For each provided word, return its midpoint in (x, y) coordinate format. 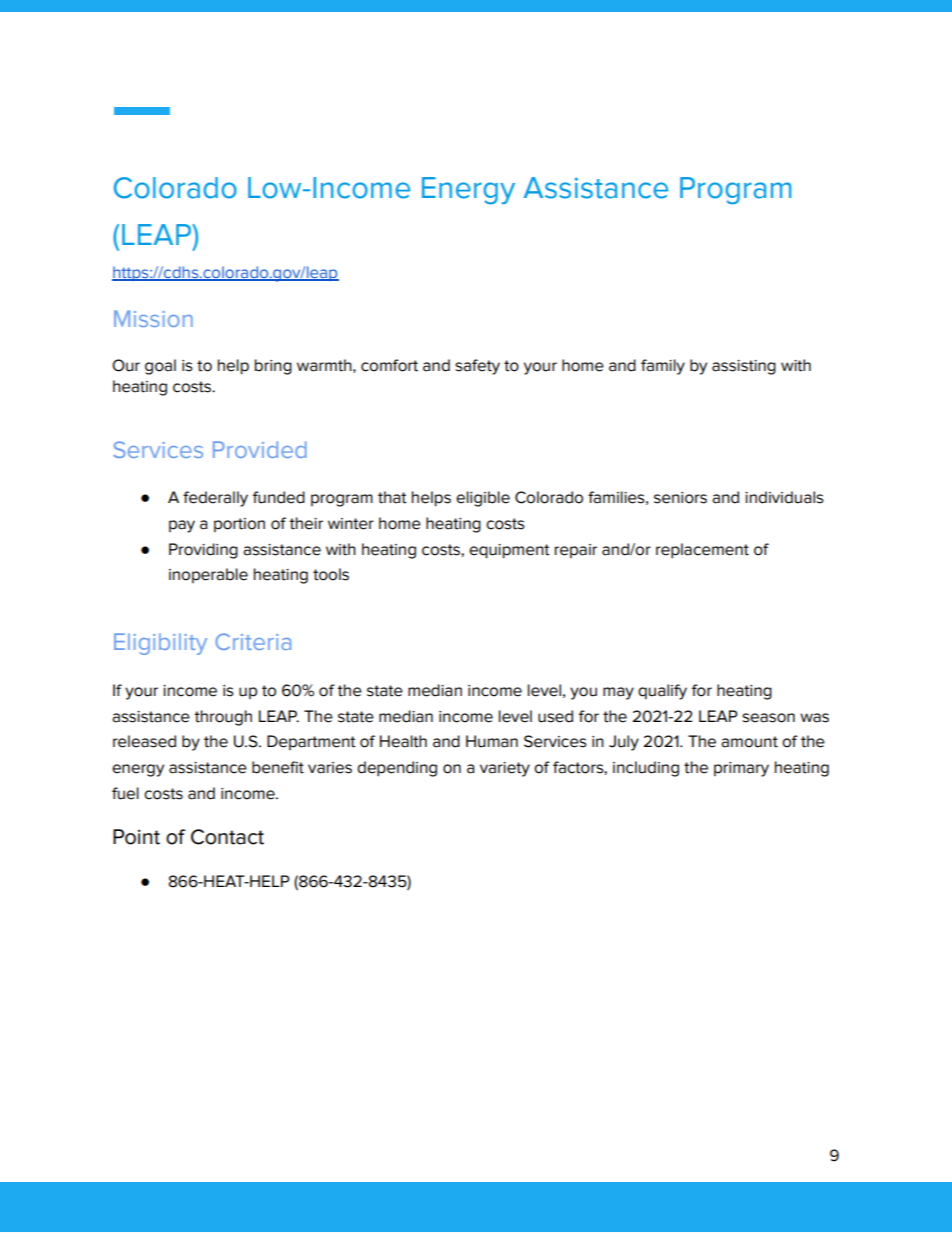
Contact (227, 837)
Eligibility (160, 644)
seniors (680, 498)
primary (741, 769)
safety (477, 367)
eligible (483, 499)
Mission (153, 318)
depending (397, 769)
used (555, 716)
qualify (662, 692)
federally (215, 499)
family (663, 367)
